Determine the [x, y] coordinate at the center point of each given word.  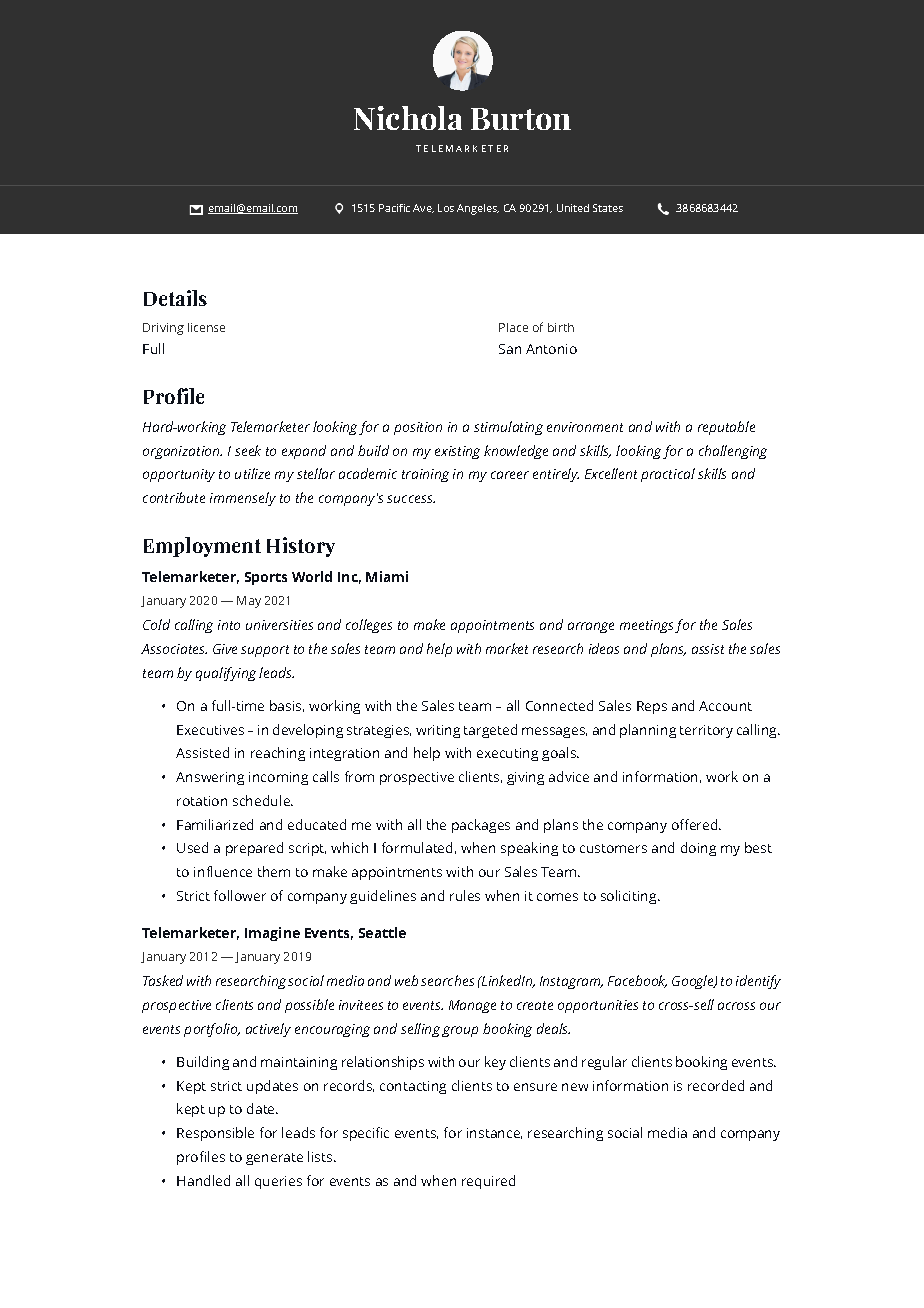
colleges [369, 626]
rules [465, 895]
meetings [646, 626]
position [418, 428]
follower [240, 895]
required [488, 1182]
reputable [726, 428]
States [608, 208]
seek [248, 450]
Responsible [215, 1134]
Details [175, 298]
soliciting [630, 897]
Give [225, 649]
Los [446, 208]
